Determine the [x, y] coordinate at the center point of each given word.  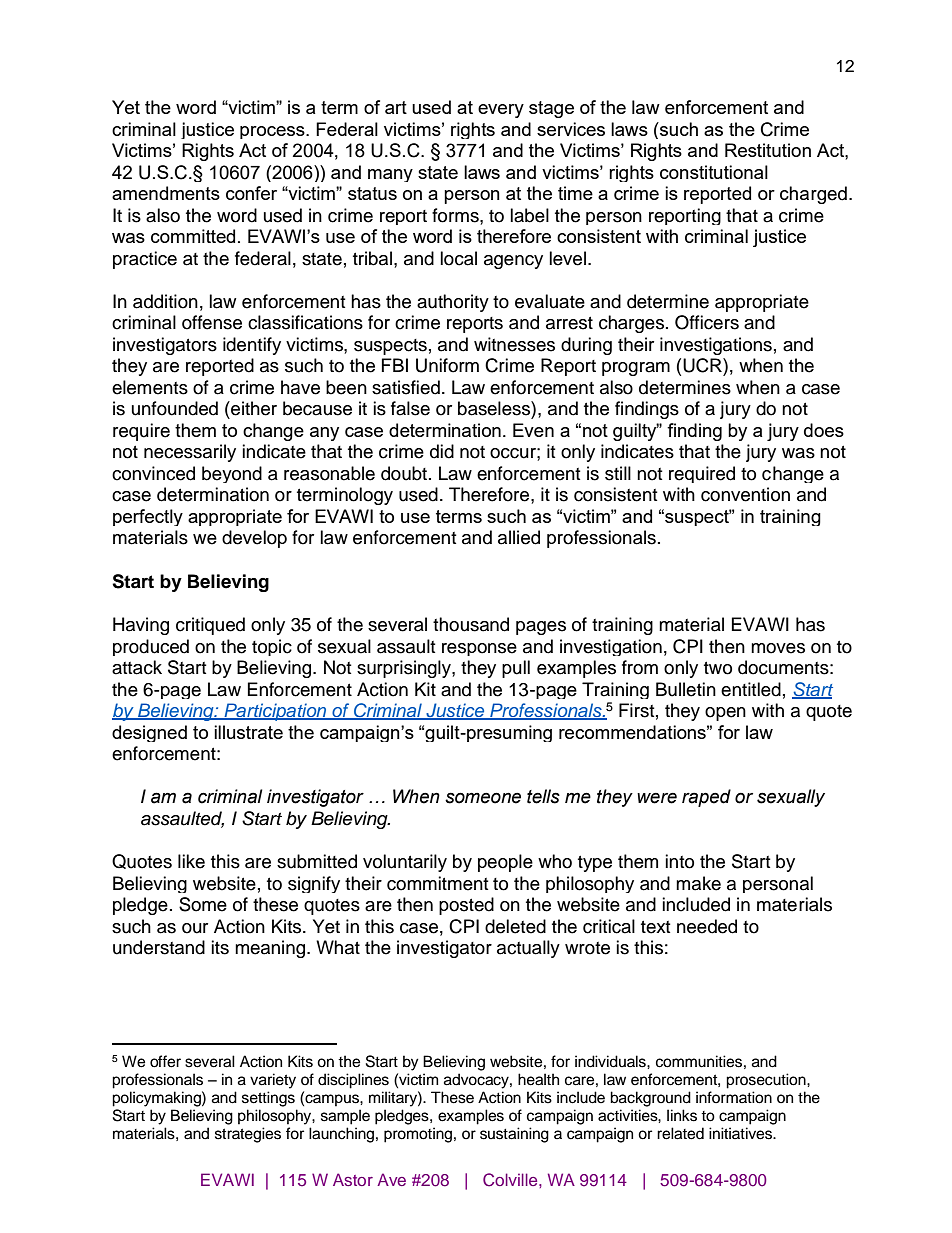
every [501, 111]
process [273, 132]
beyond [232, 474]
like [191, 861]
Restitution [768, 150]
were [657, 798]
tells [543, 796]
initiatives [742, 1133]
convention [745, 494]
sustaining [514, 1135]
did [442, 451]
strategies [248, 1135]
